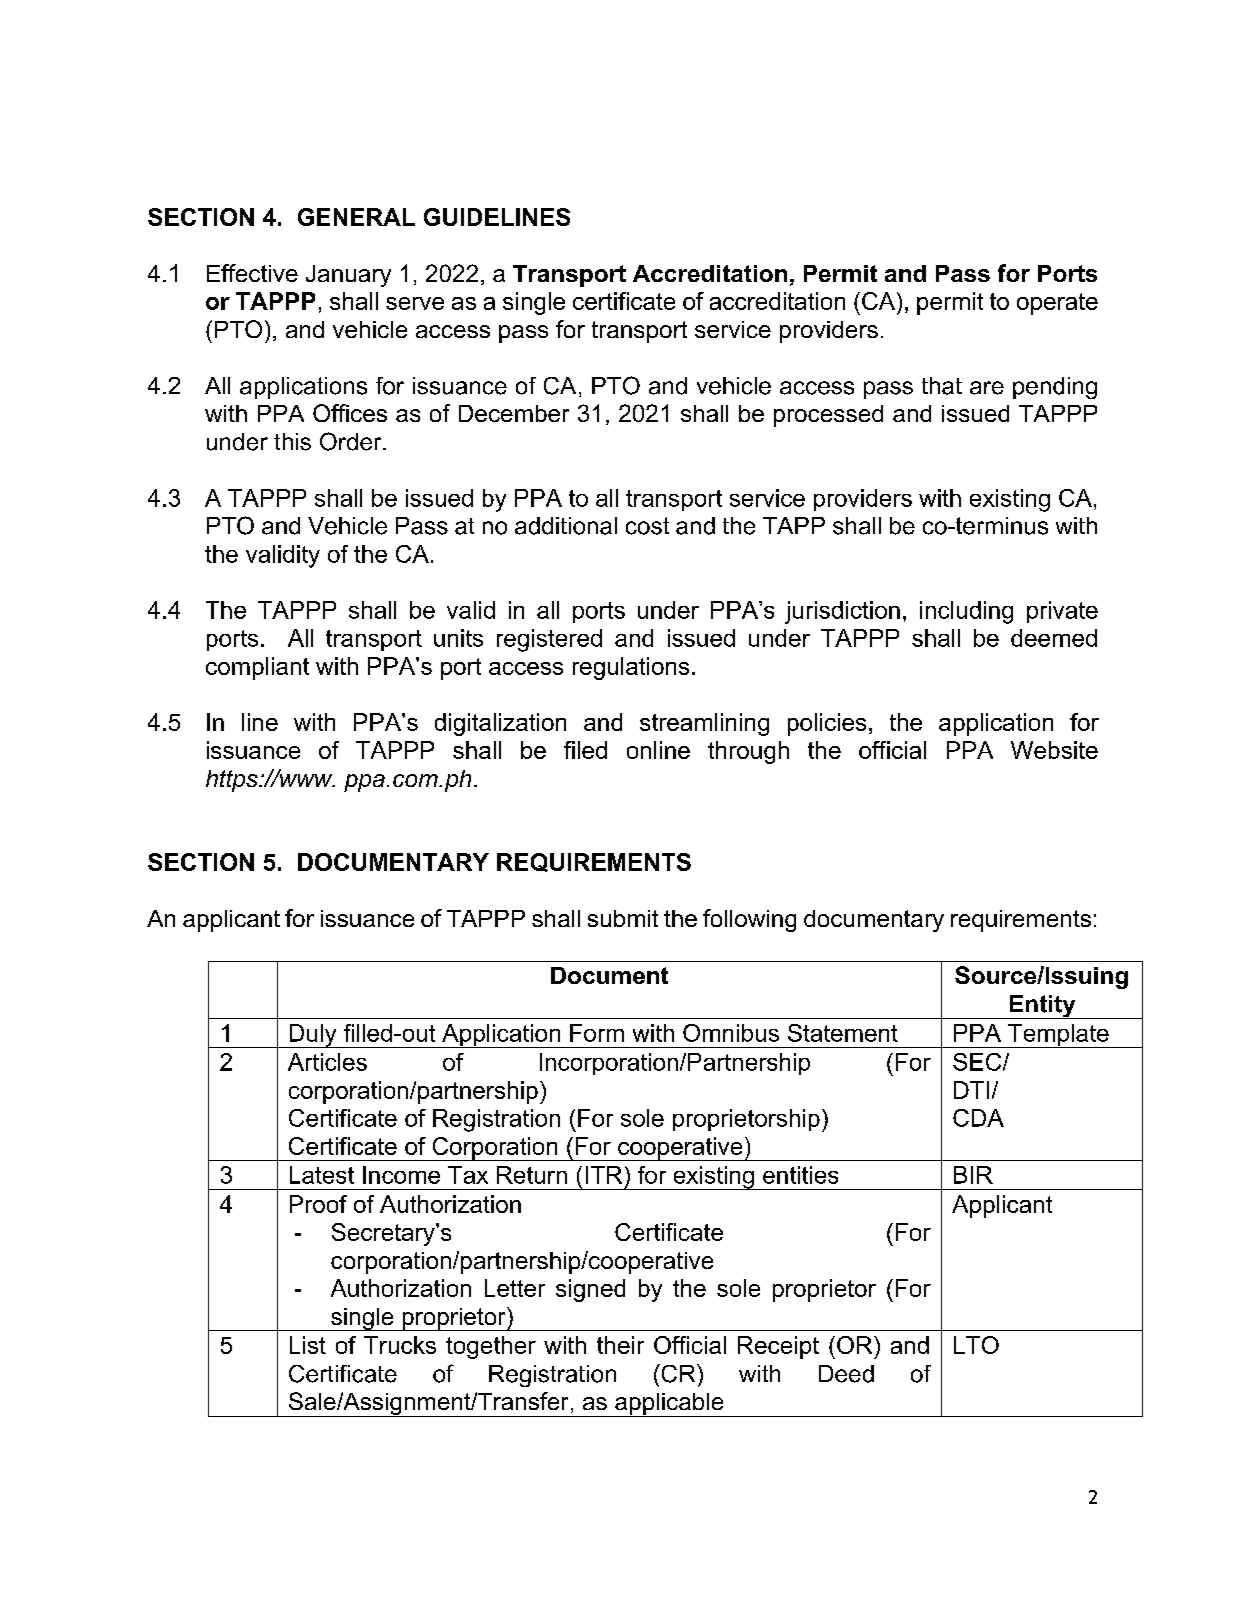 The width and height of the image is (1244, 1610). I want to click on filed, so click(585, 750).
